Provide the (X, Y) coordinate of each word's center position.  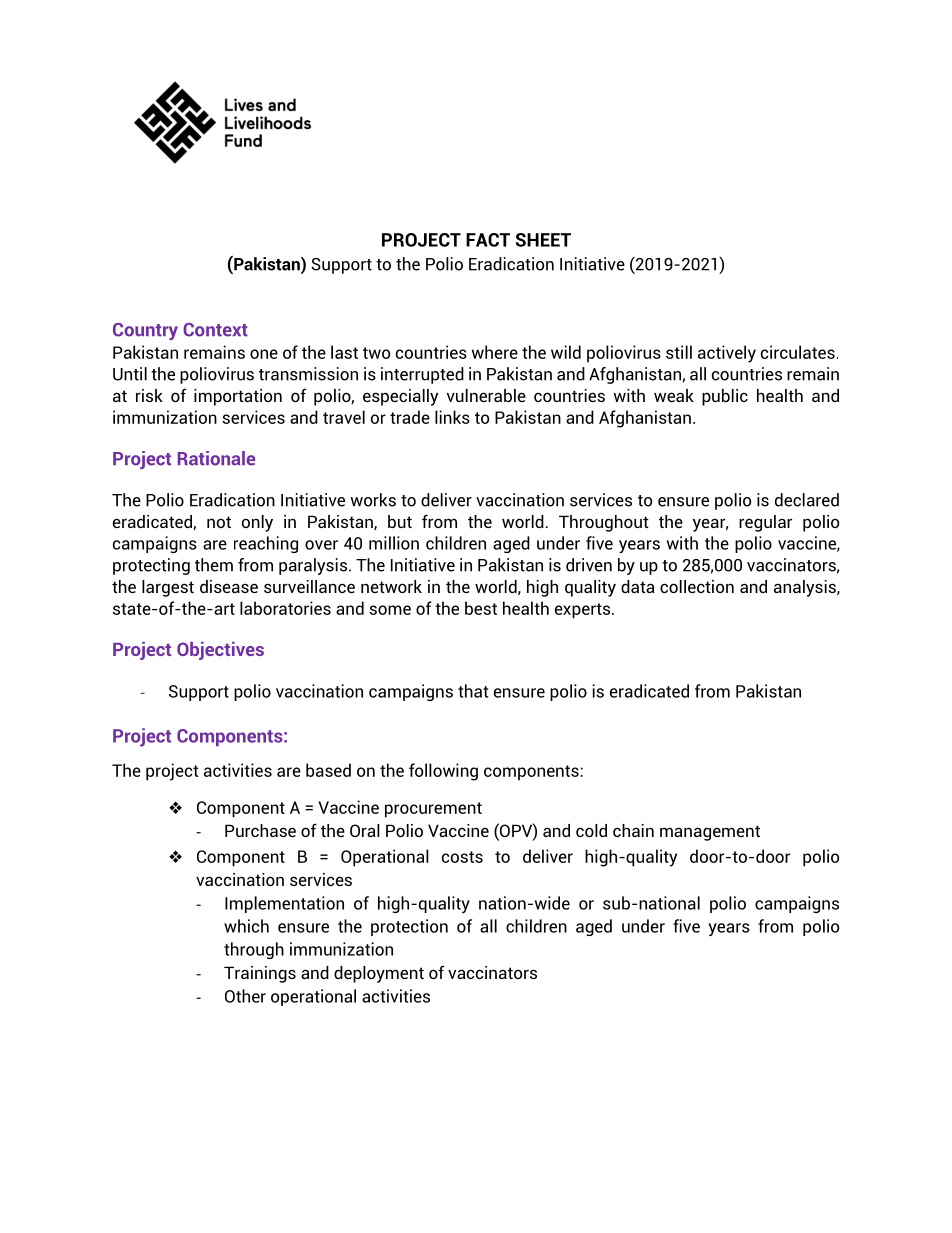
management (710, 833)
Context (215, 330)
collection (697, 586)
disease (229, 586)
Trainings (260, 974)
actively (727, 354)
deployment (379, 974)
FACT (488, 240)
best (481, 608)
